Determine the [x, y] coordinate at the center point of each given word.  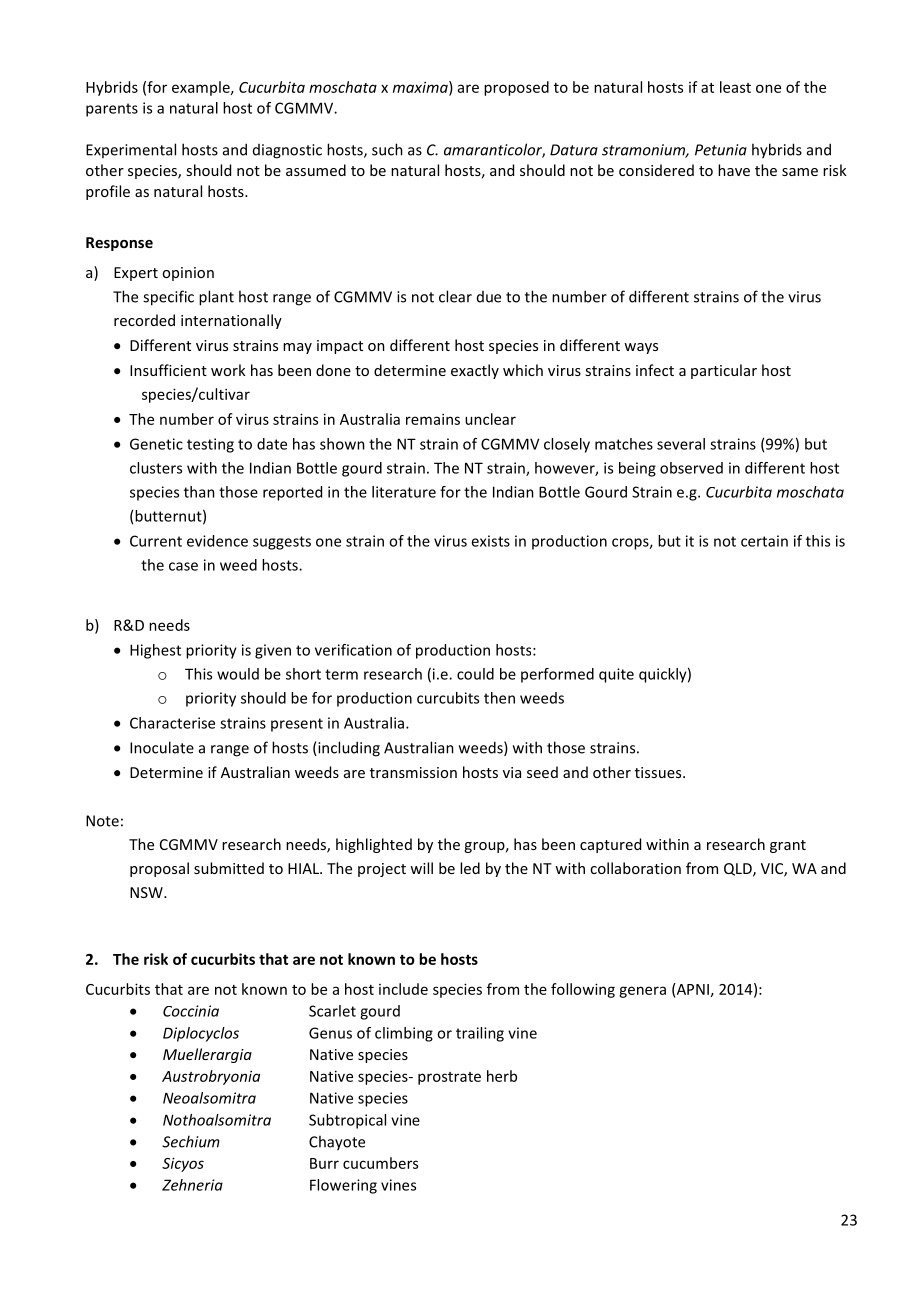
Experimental [131, 150]
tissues [659, 772]
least [735, 87]
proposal [159, 869]
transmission [413, 772]
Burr [324, 1163]
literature [404, 492]
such [387, 149]
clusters [156, 468]
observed [691, 468]
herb [502, 1076]
